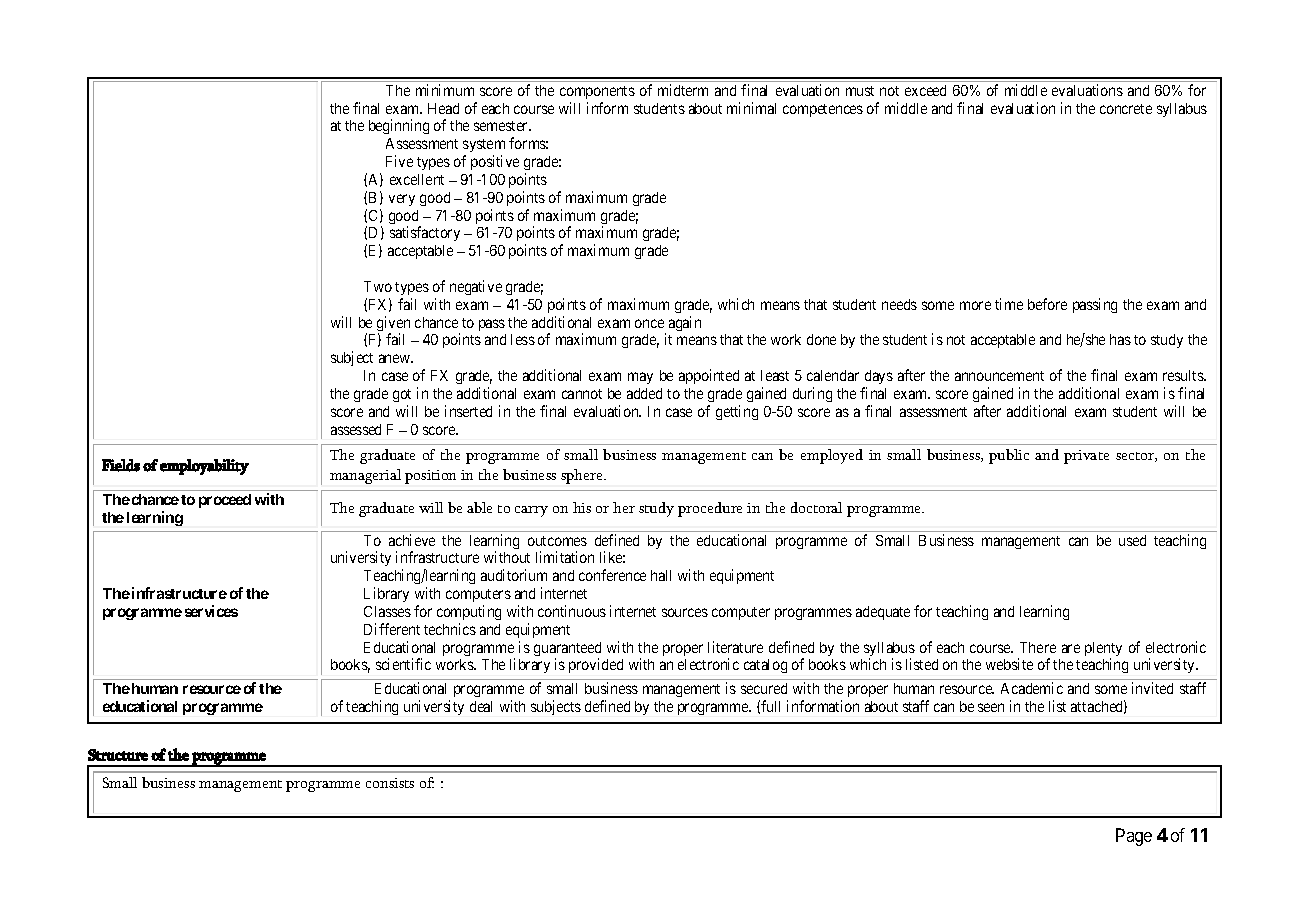 This page has height=924, width=1308. What do you see at coordinates (1120, 339) in the page?
I see `has` at bounding box center [1120, 339].
